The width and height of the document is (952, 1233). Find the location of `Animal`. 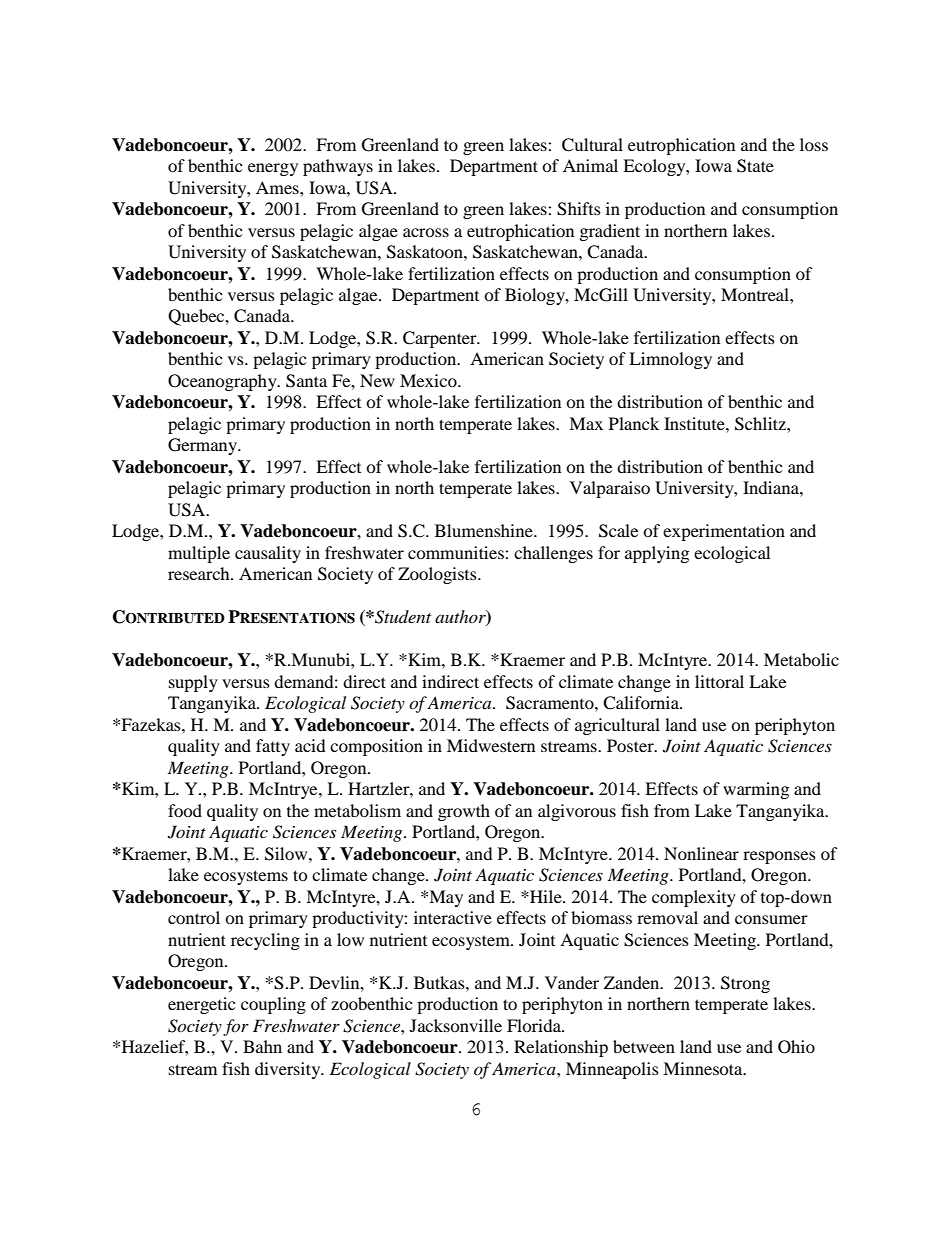

Animal is located at coordinates (590, 165).
